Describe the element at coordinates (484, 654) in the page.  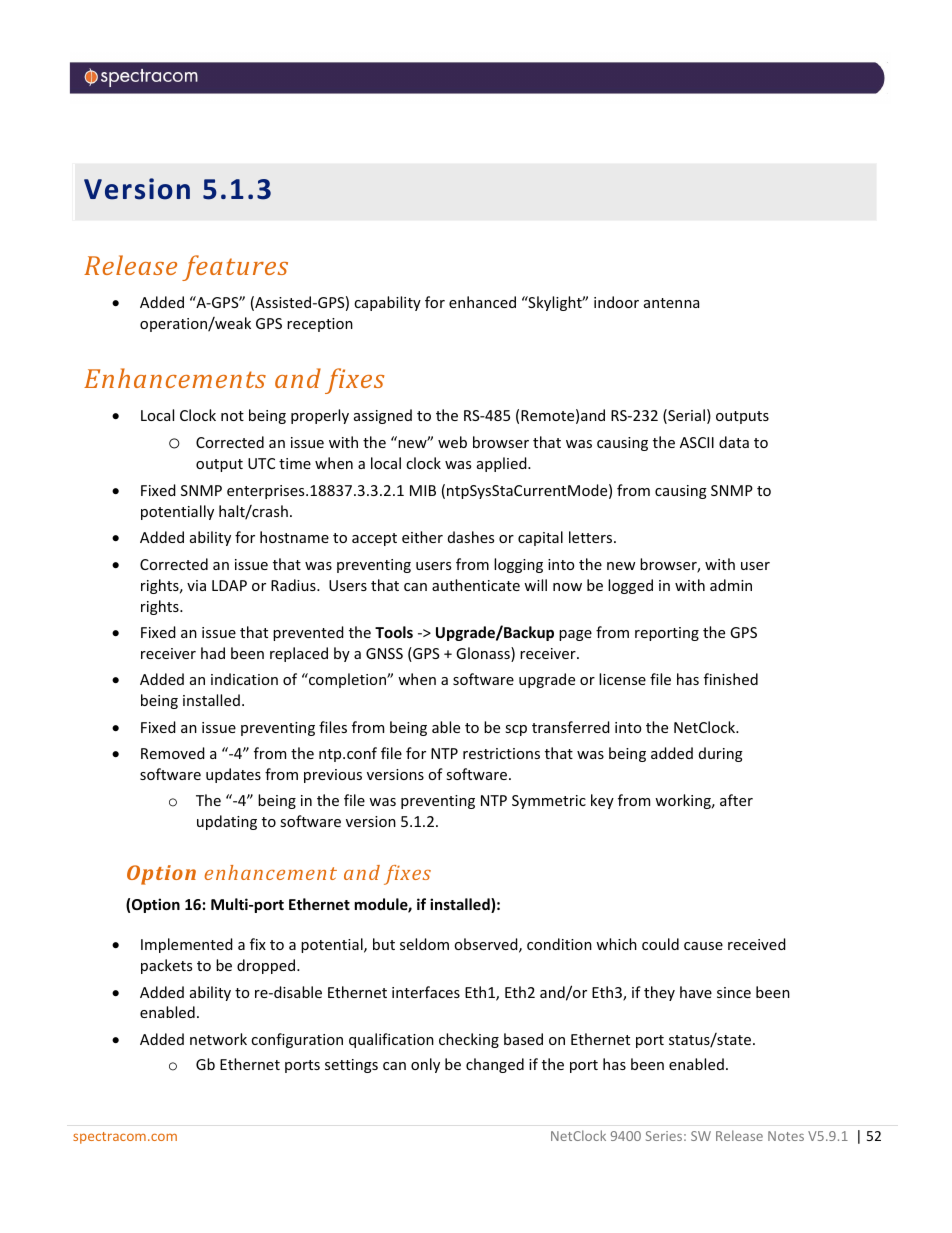
I see `Glonass` at that location.
